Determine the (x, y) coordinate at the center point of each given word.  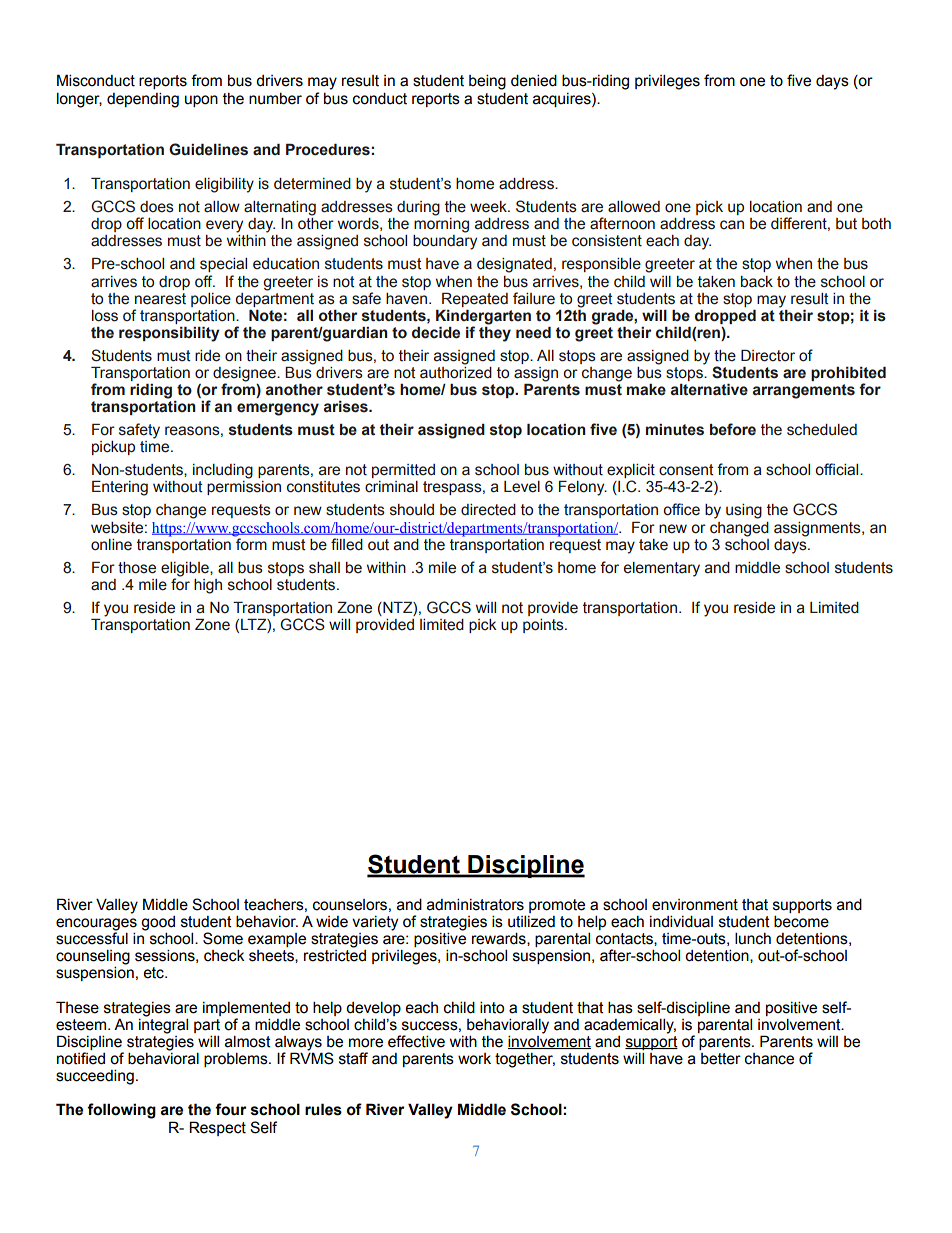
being (487, 82)
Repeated (475, 299)
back (757, 282)
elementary (662, 569)
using (744, 511)
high (208, 586)
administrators (475, 904)
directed (488, 510)
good (158, 924)
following (121, 1111)
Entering (120, 488)
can (732, 225)
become (801, 921)
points (544, 626)
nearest (160, 299)
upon (201, 101)
